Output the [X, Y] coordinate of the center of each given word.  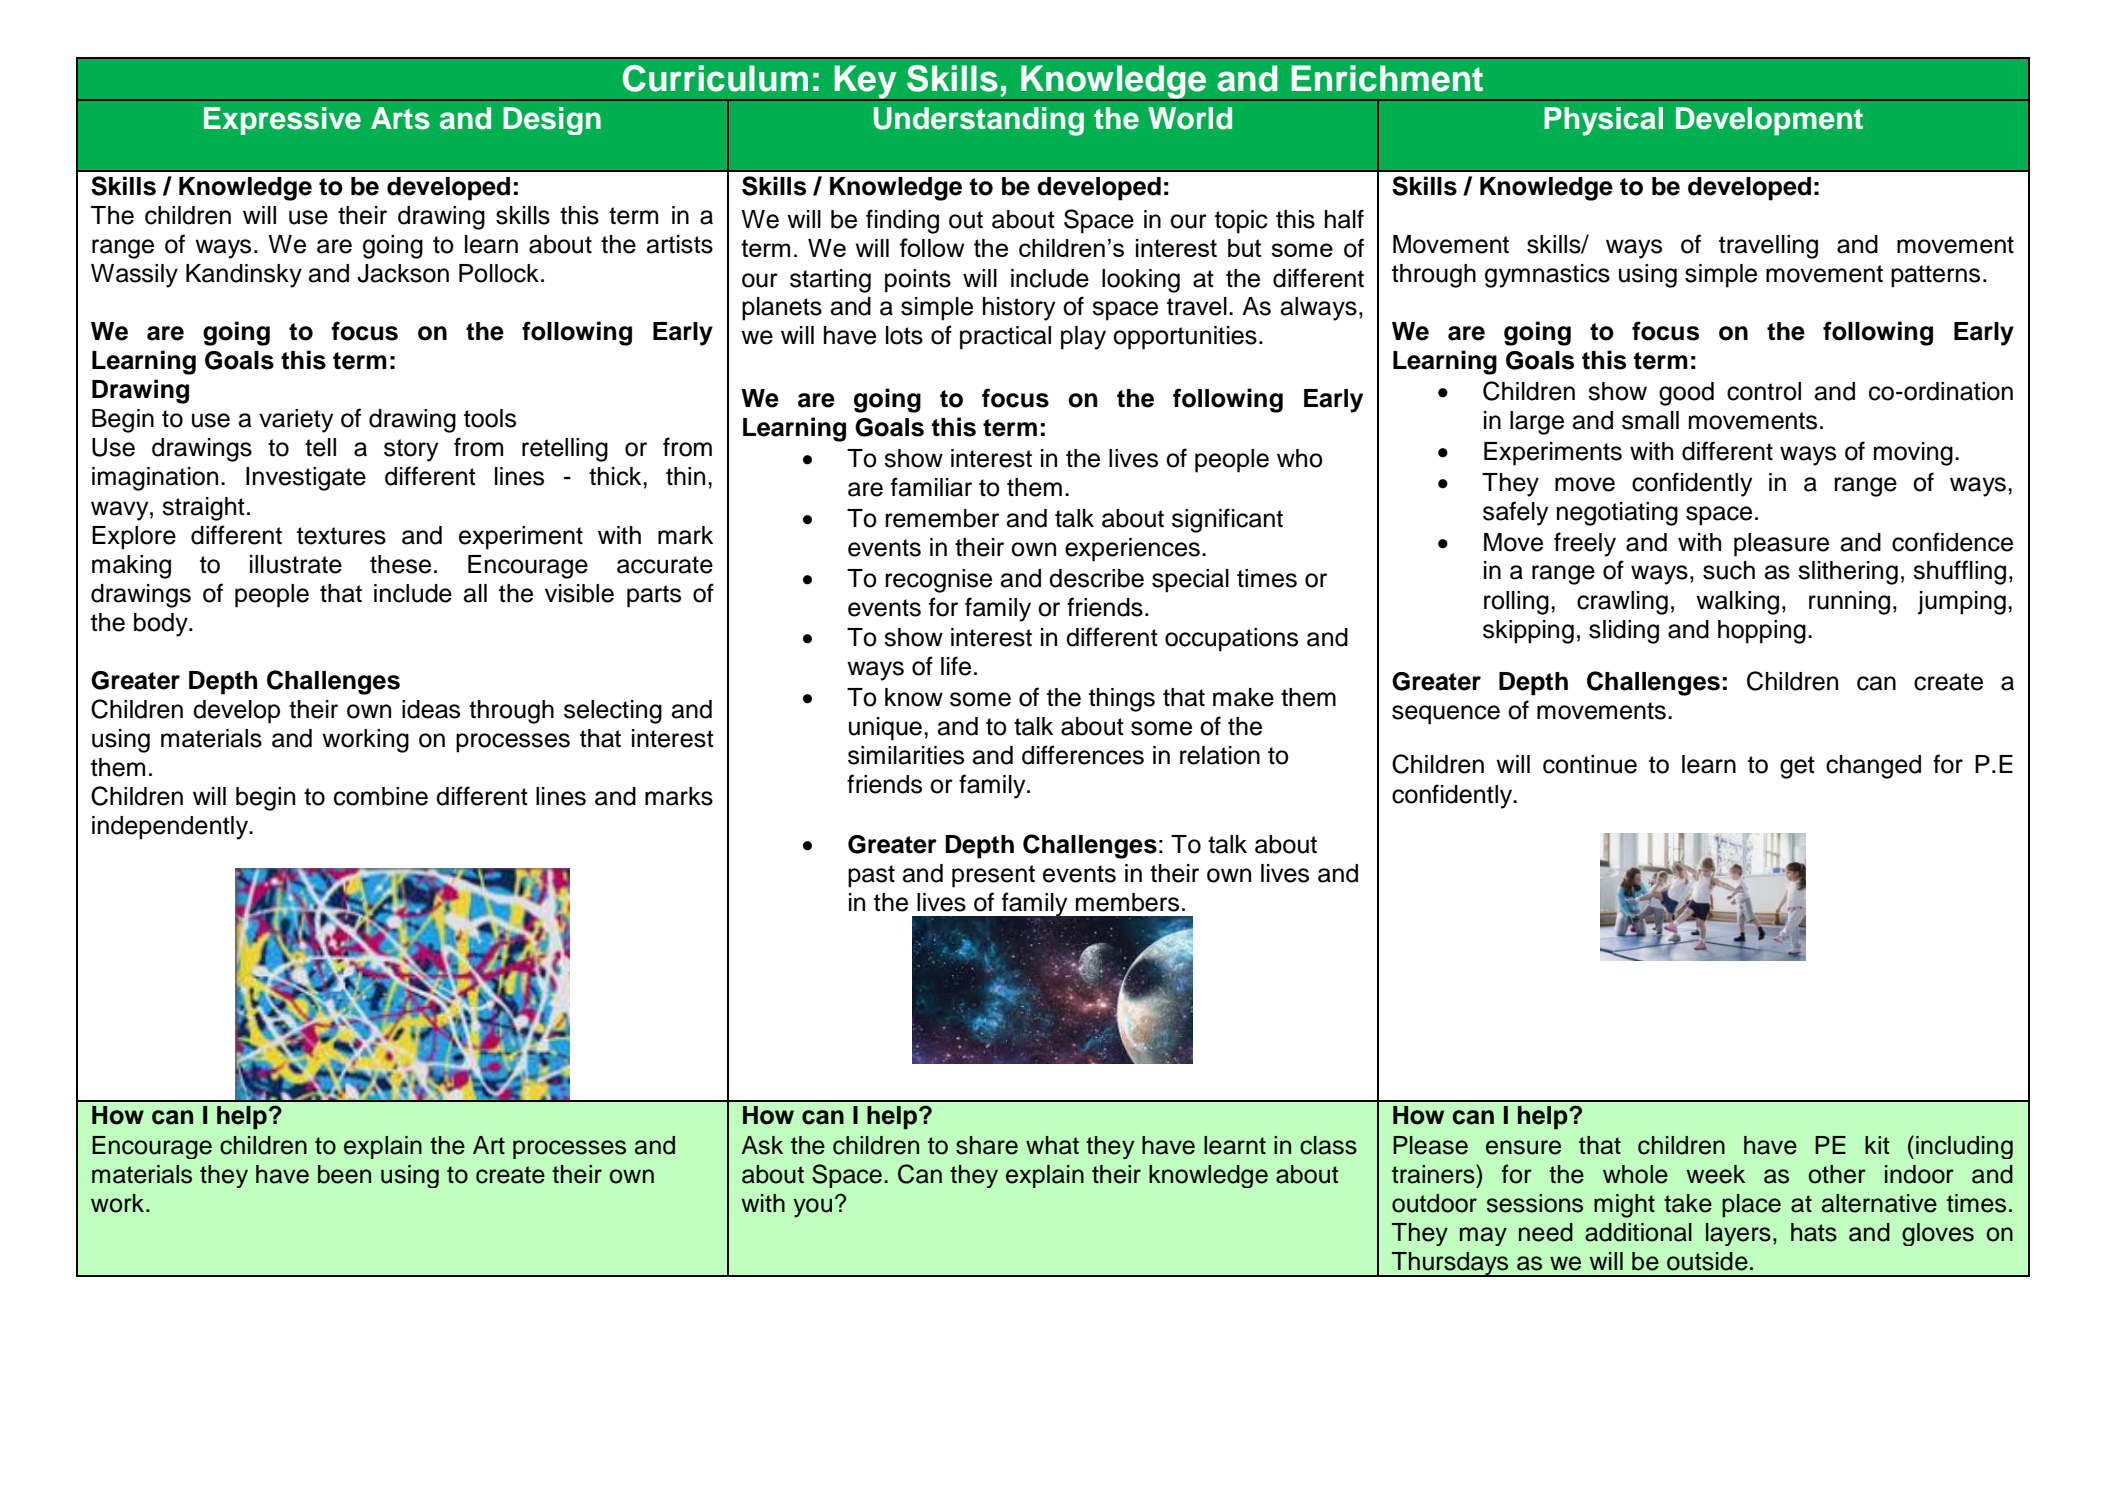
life [956, 666]
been [344, 1174]
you [812, 1208]
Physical [1603, 121]
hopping [1762, 632]
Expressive [282, 121]
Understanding [979, 121]
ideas [431, 709]
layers [1738, 1234]
